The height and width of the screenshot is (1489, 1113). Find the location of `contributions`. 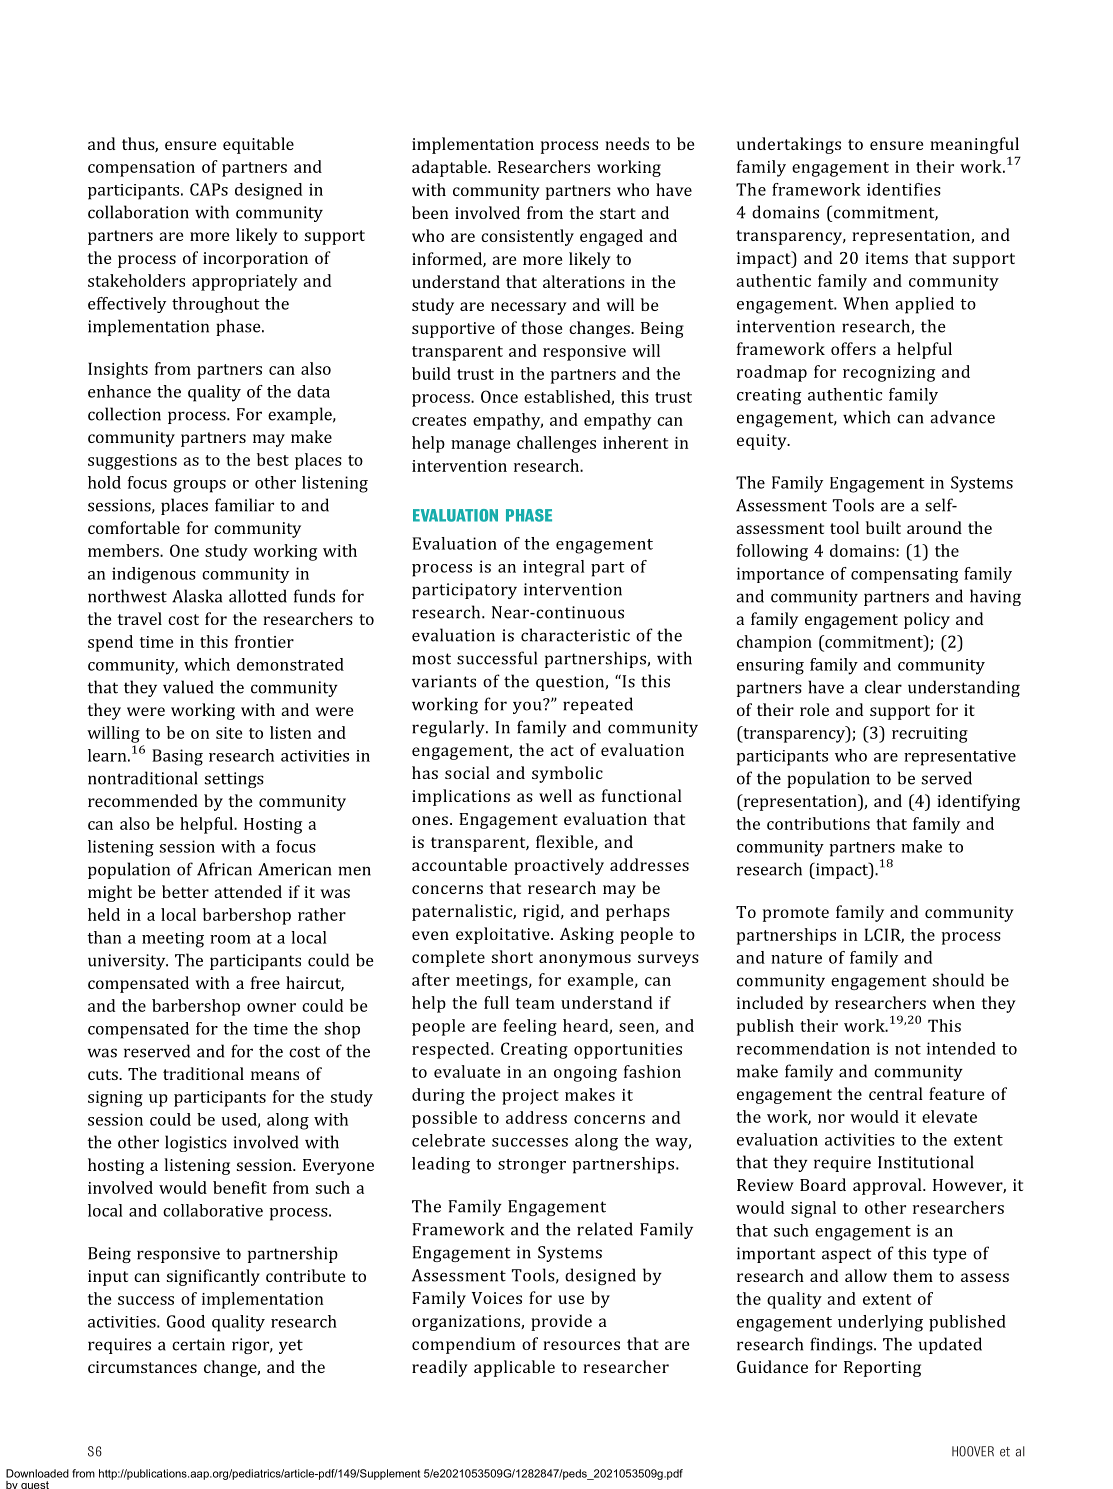

contributions is located at coordinates (818, 823).
